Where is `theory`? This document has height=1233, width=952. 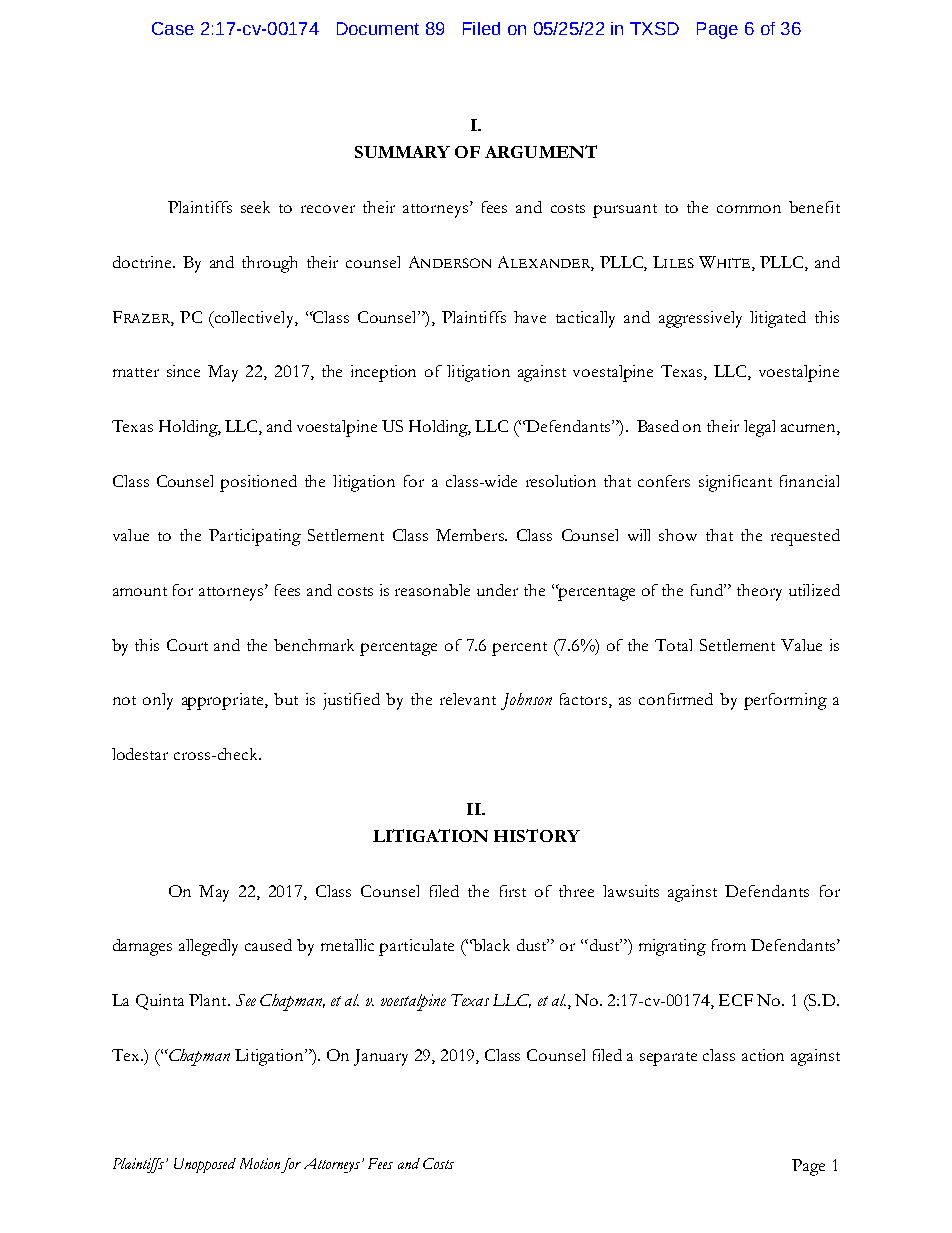
theory is located at coordinates (759, 592).
